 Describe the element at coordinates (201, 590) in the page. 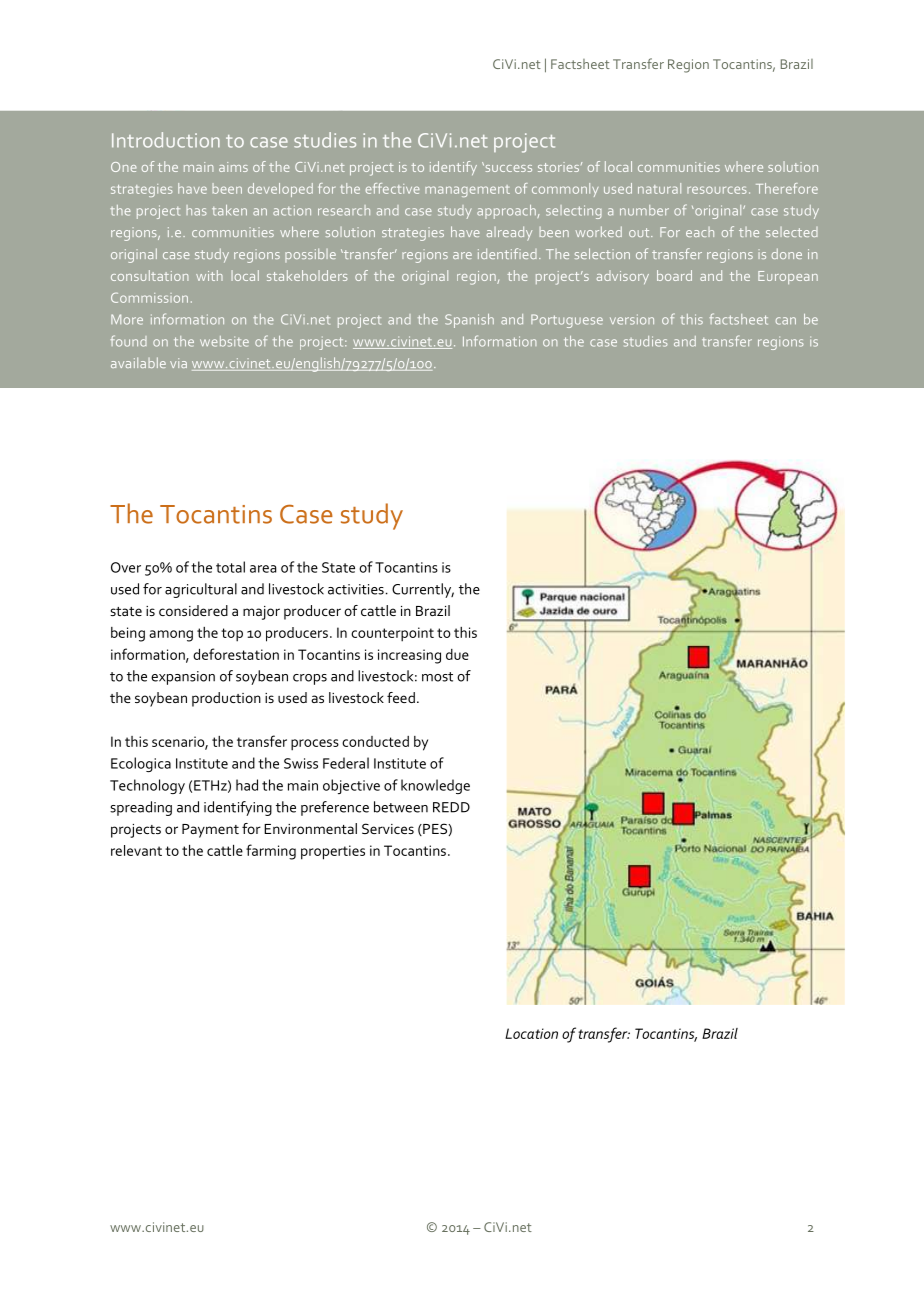

I see `agricultural` at that location.
